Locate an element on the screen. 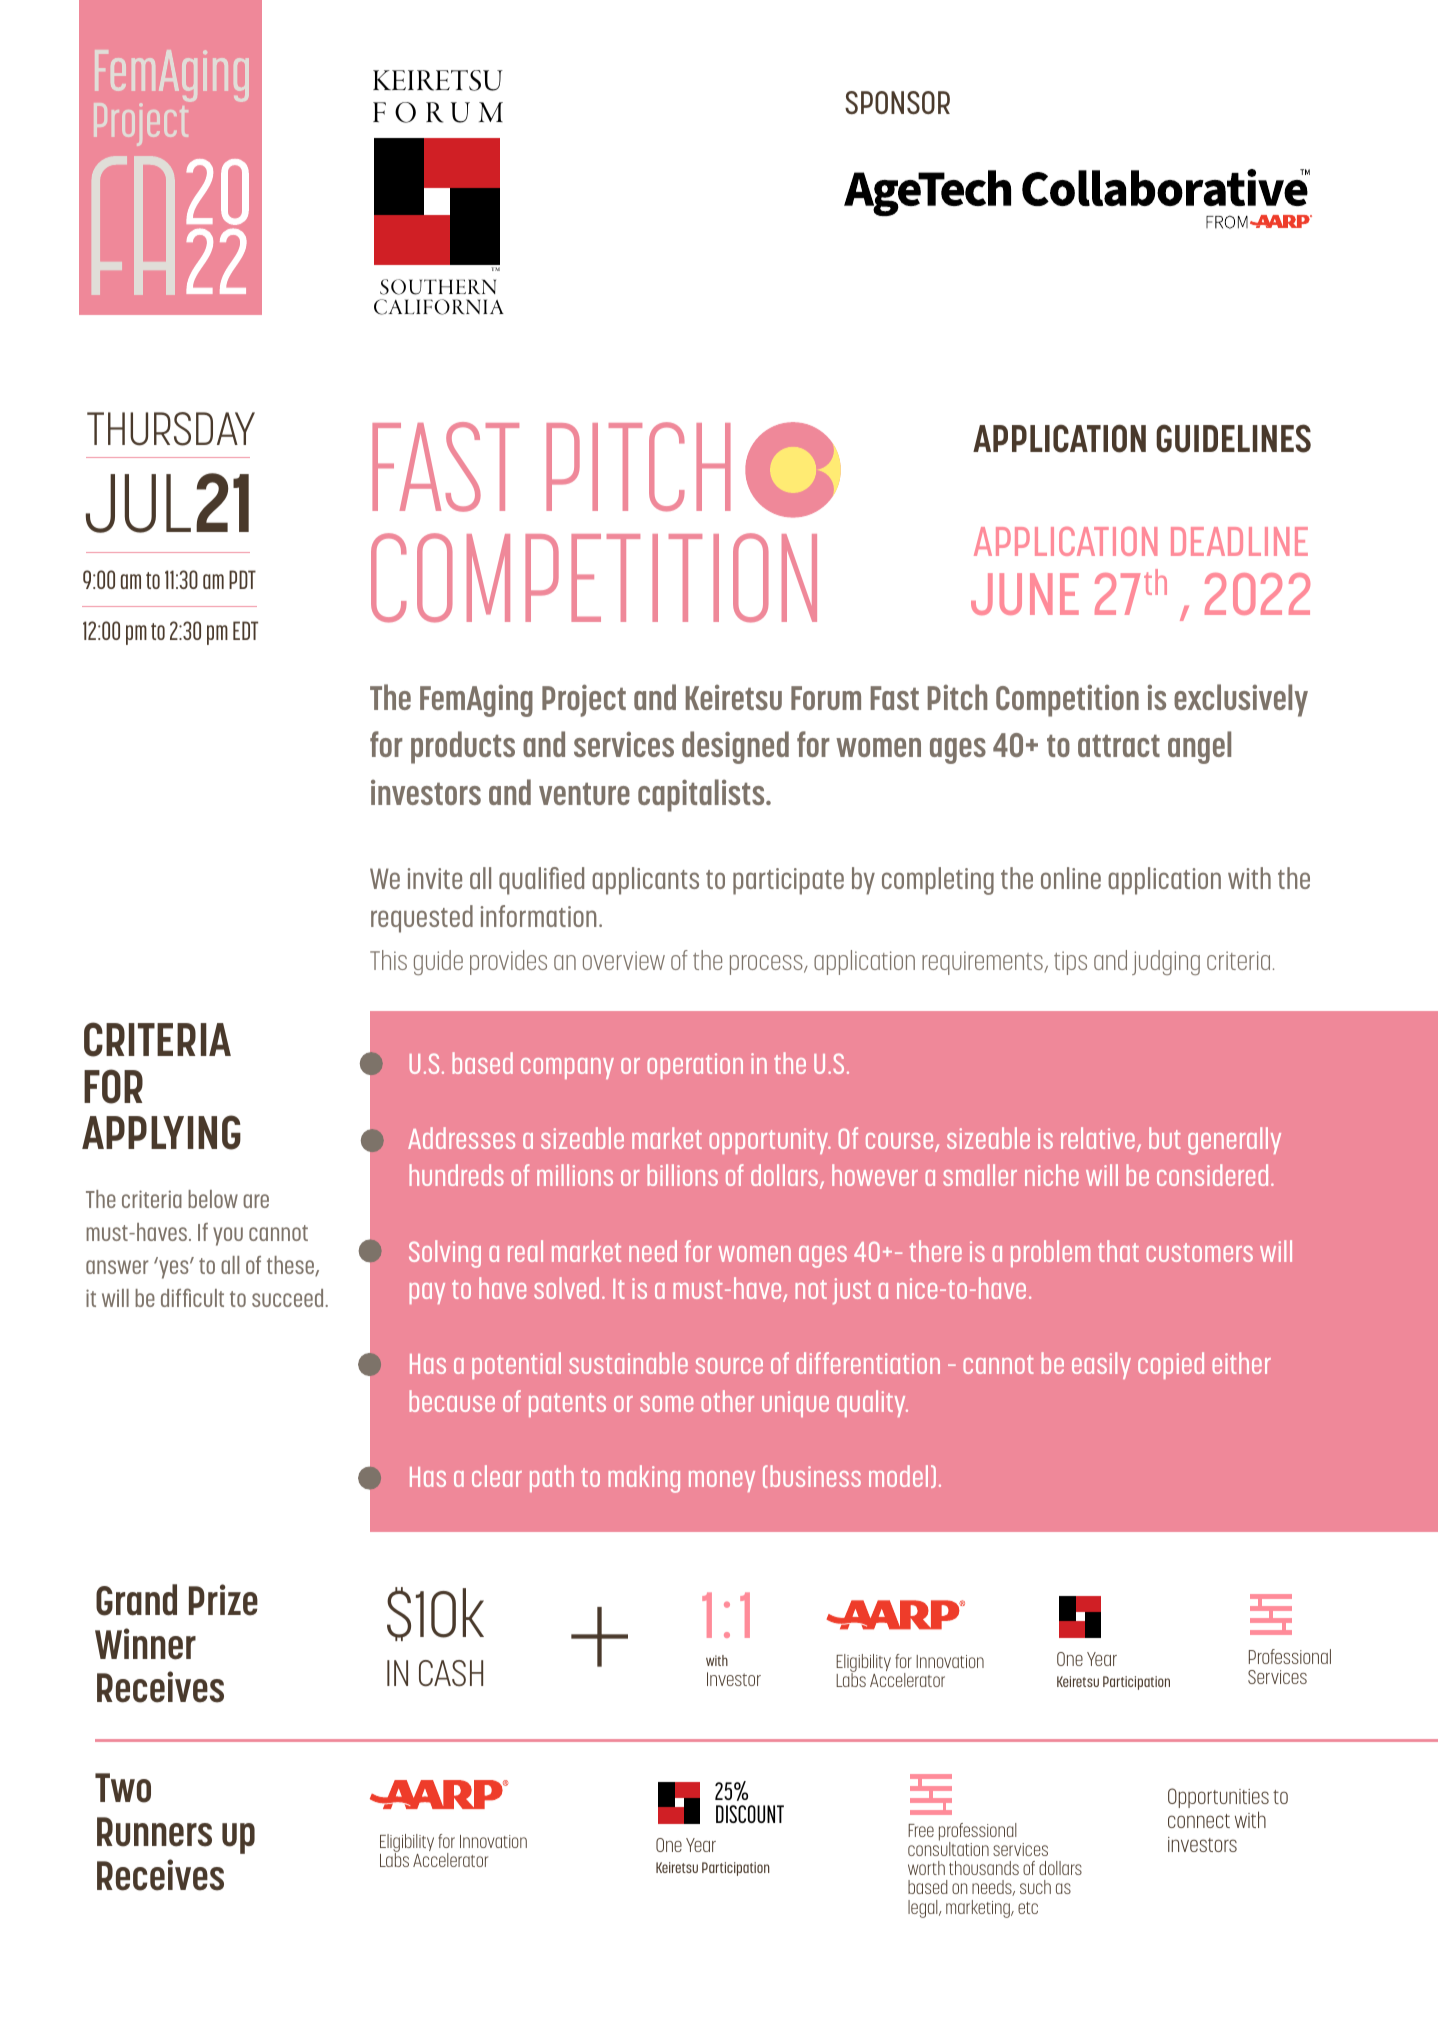  tips is located at coordinates (1070, 963).
